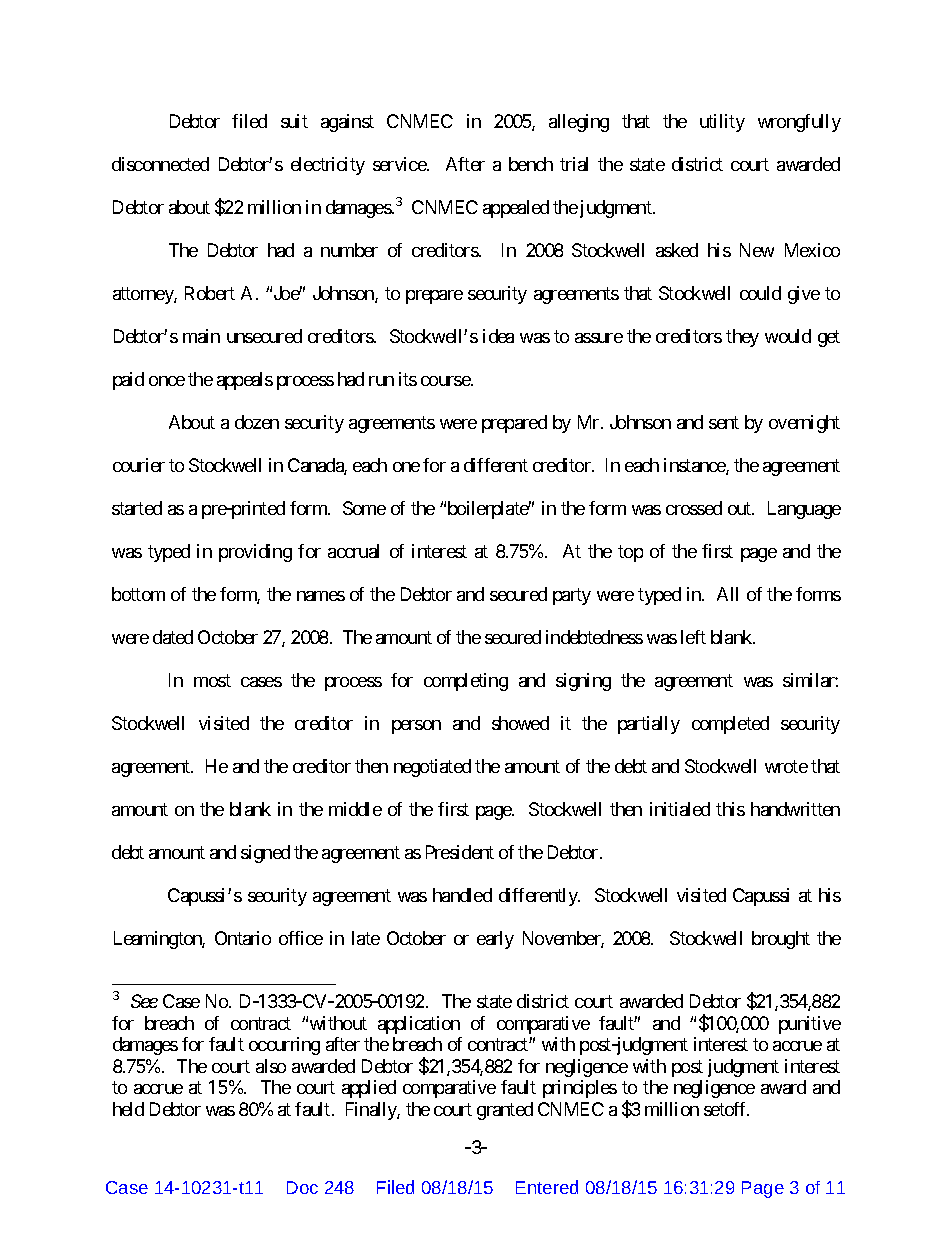  I want to click on bench, so click(531, 164).
